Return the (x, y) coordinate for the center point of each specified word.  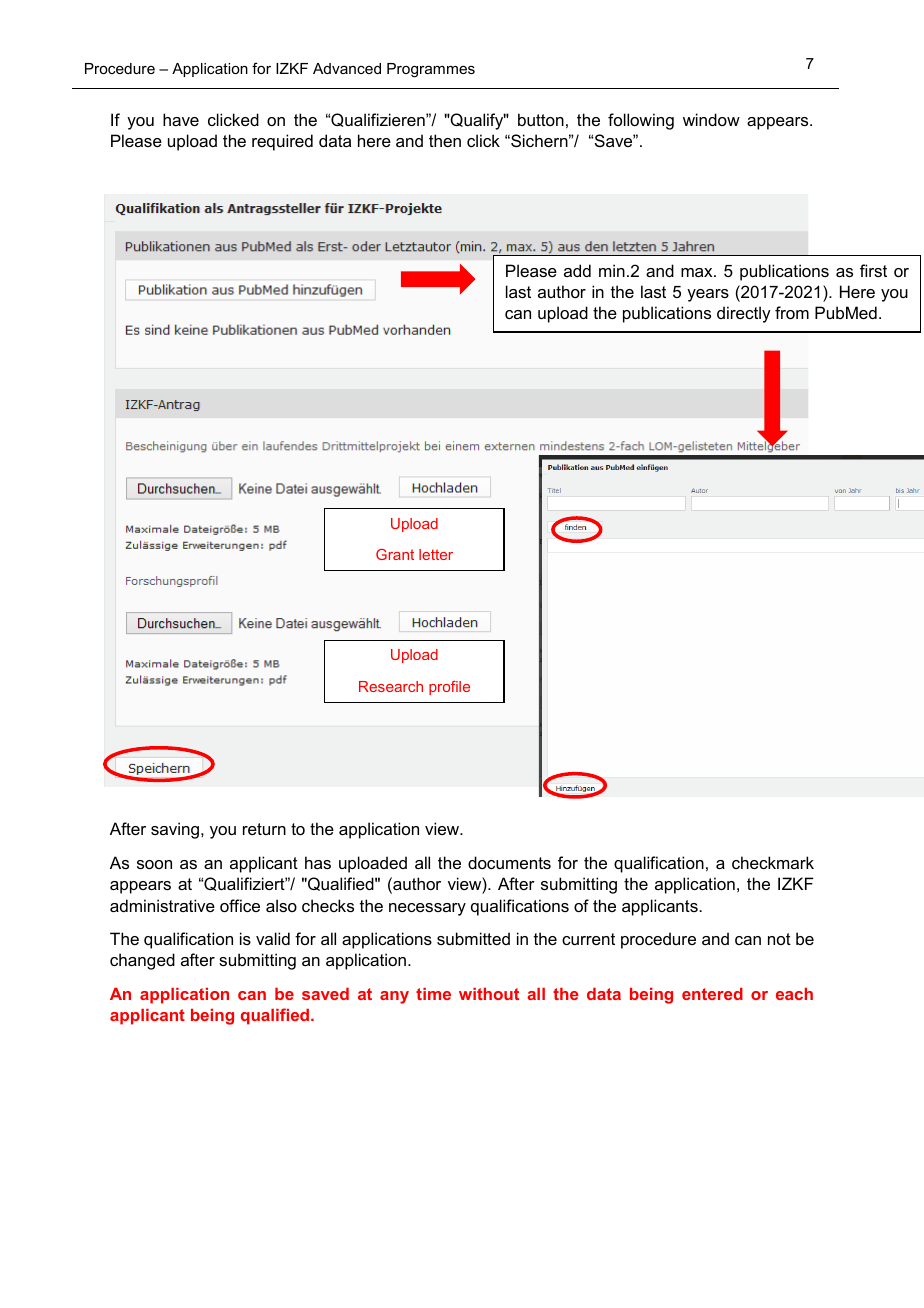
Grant (395, 554)
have (181, 119)
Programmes (431, 70)
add (577, 270)
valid (273, 938)
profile (449, 688)
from (792, 312)
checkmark (773, 862)
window (711, 119)
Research (391, 686)
